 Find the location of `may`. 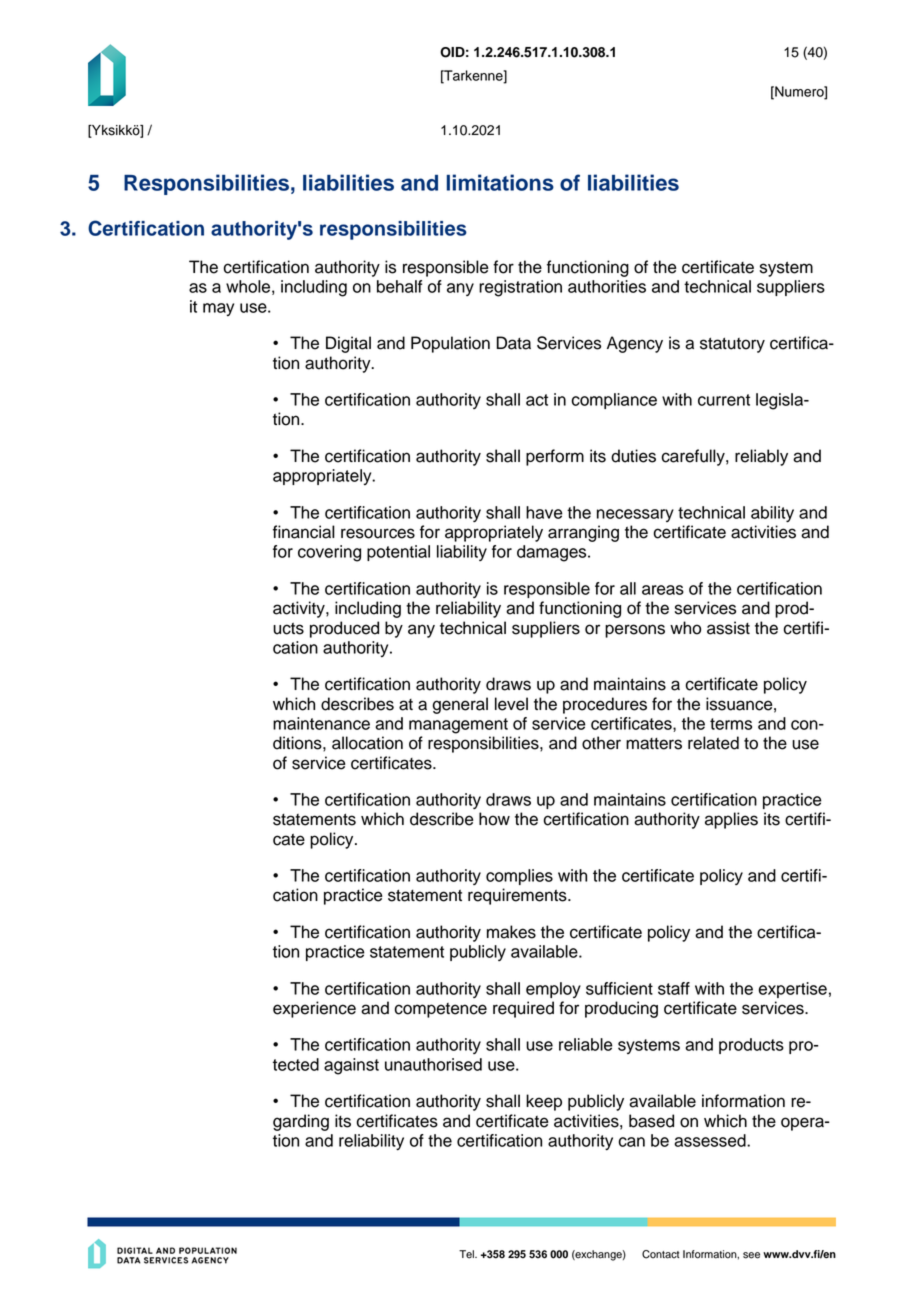

may is located at coordinates (218, 309).
